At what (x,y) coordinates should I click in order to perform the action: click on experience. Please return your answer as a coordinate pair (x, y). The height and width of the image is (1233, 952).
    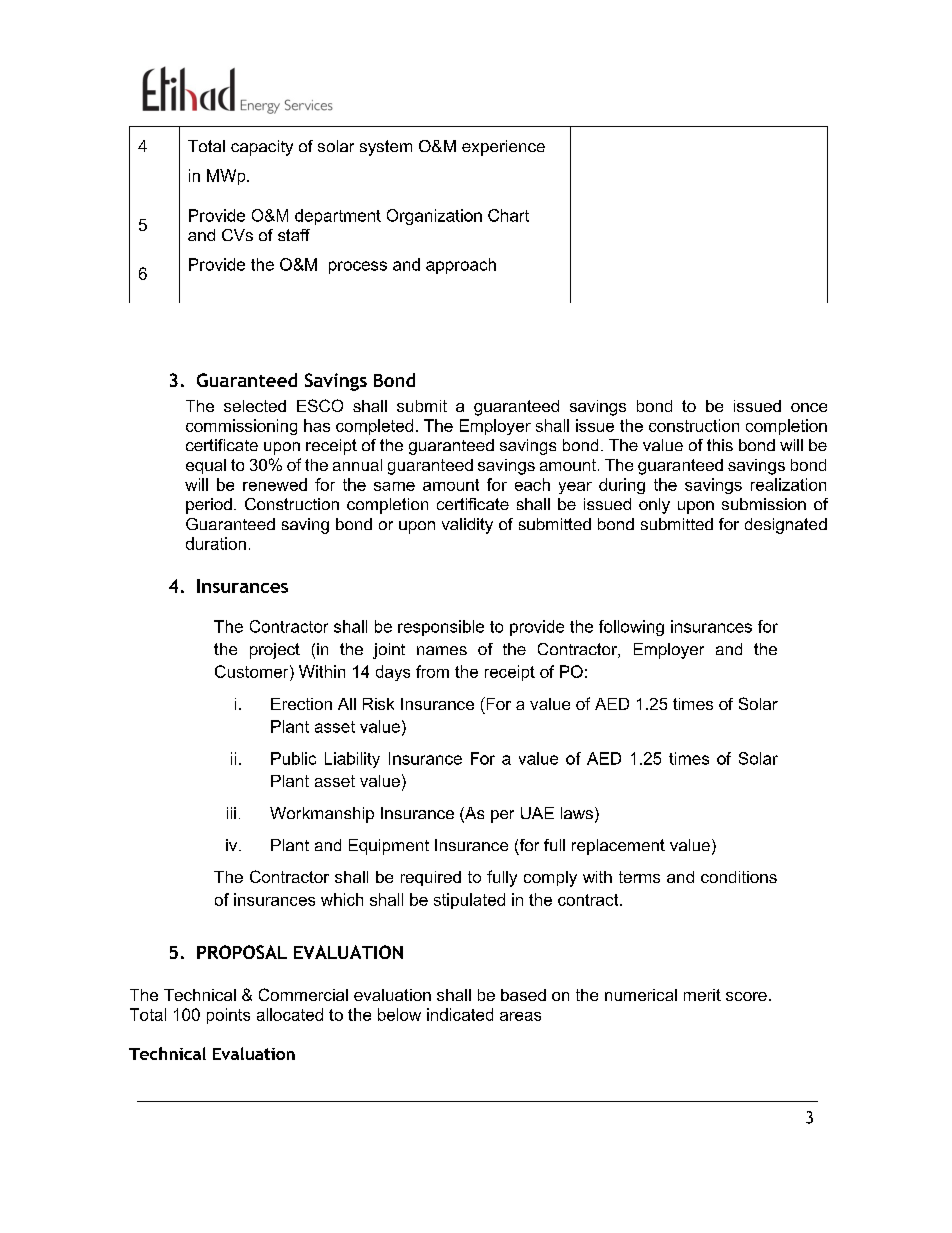
    Looking at the image, I should click on (503, 148).
